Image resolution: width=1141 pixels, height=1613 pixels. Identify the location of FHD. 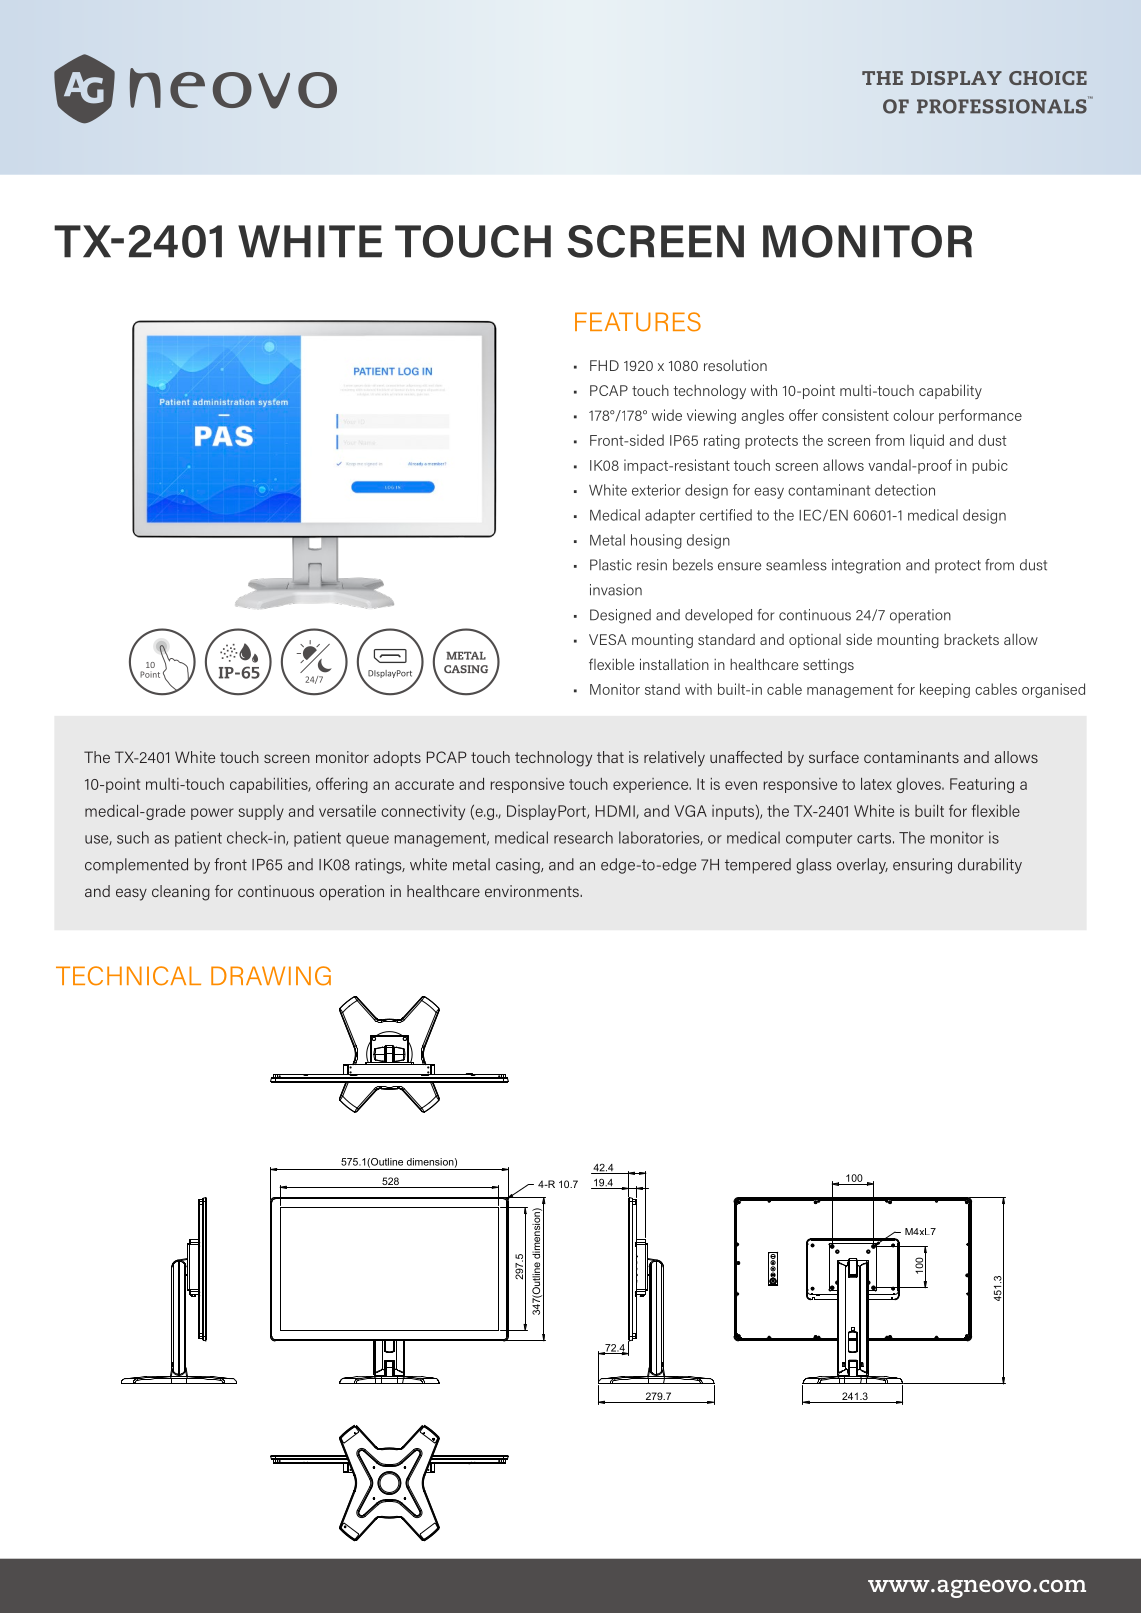
(604, 365).
